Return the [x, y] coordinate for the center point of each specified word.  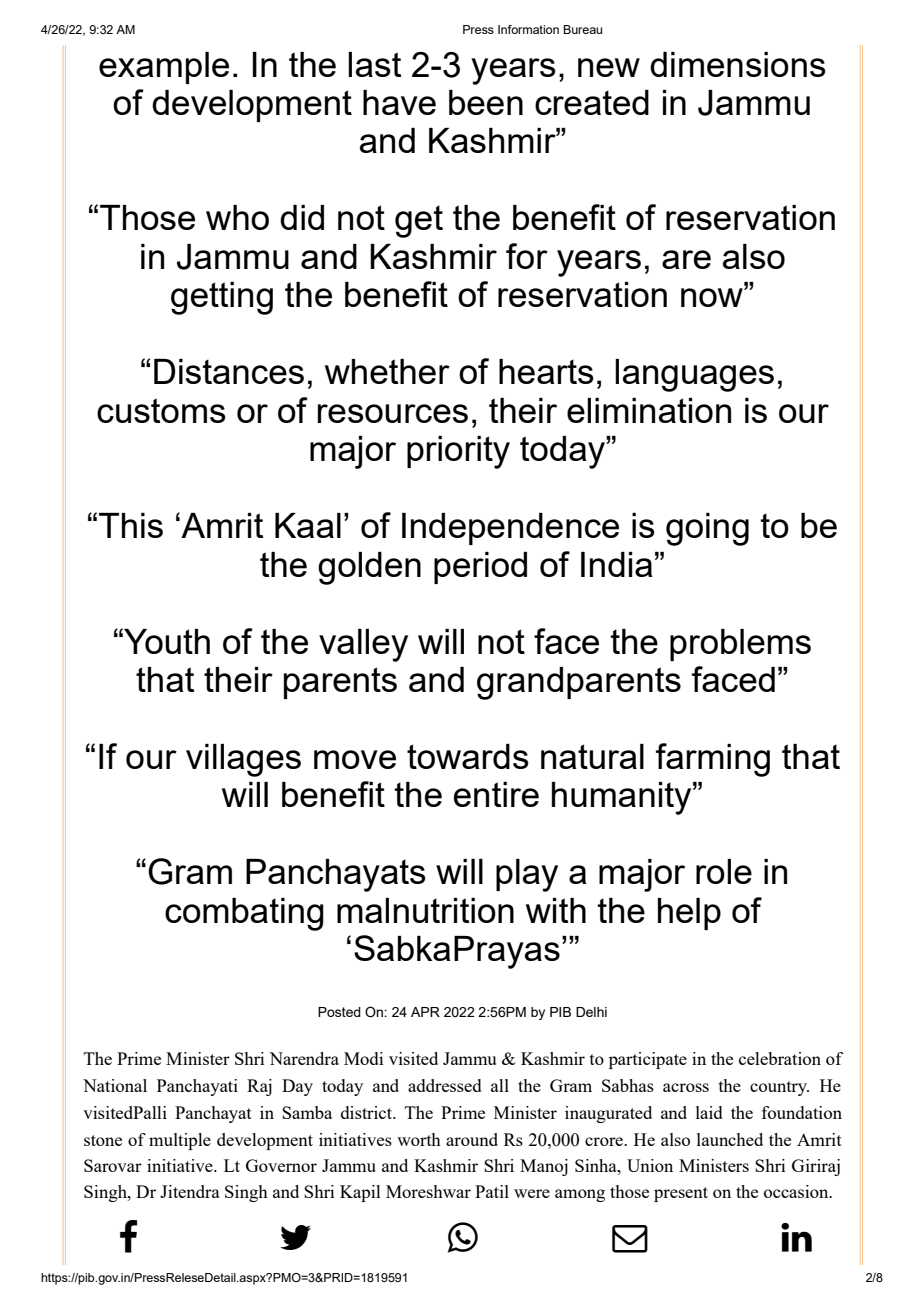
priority [458, 452]
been [486, 102]
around [472, 1139]
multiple [180, 1141]
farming [713, 760]
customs [161, 410]
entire [496, 794]
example [164, 68]
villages [243, 760]
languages [694, 375]
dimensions [738, 64]
